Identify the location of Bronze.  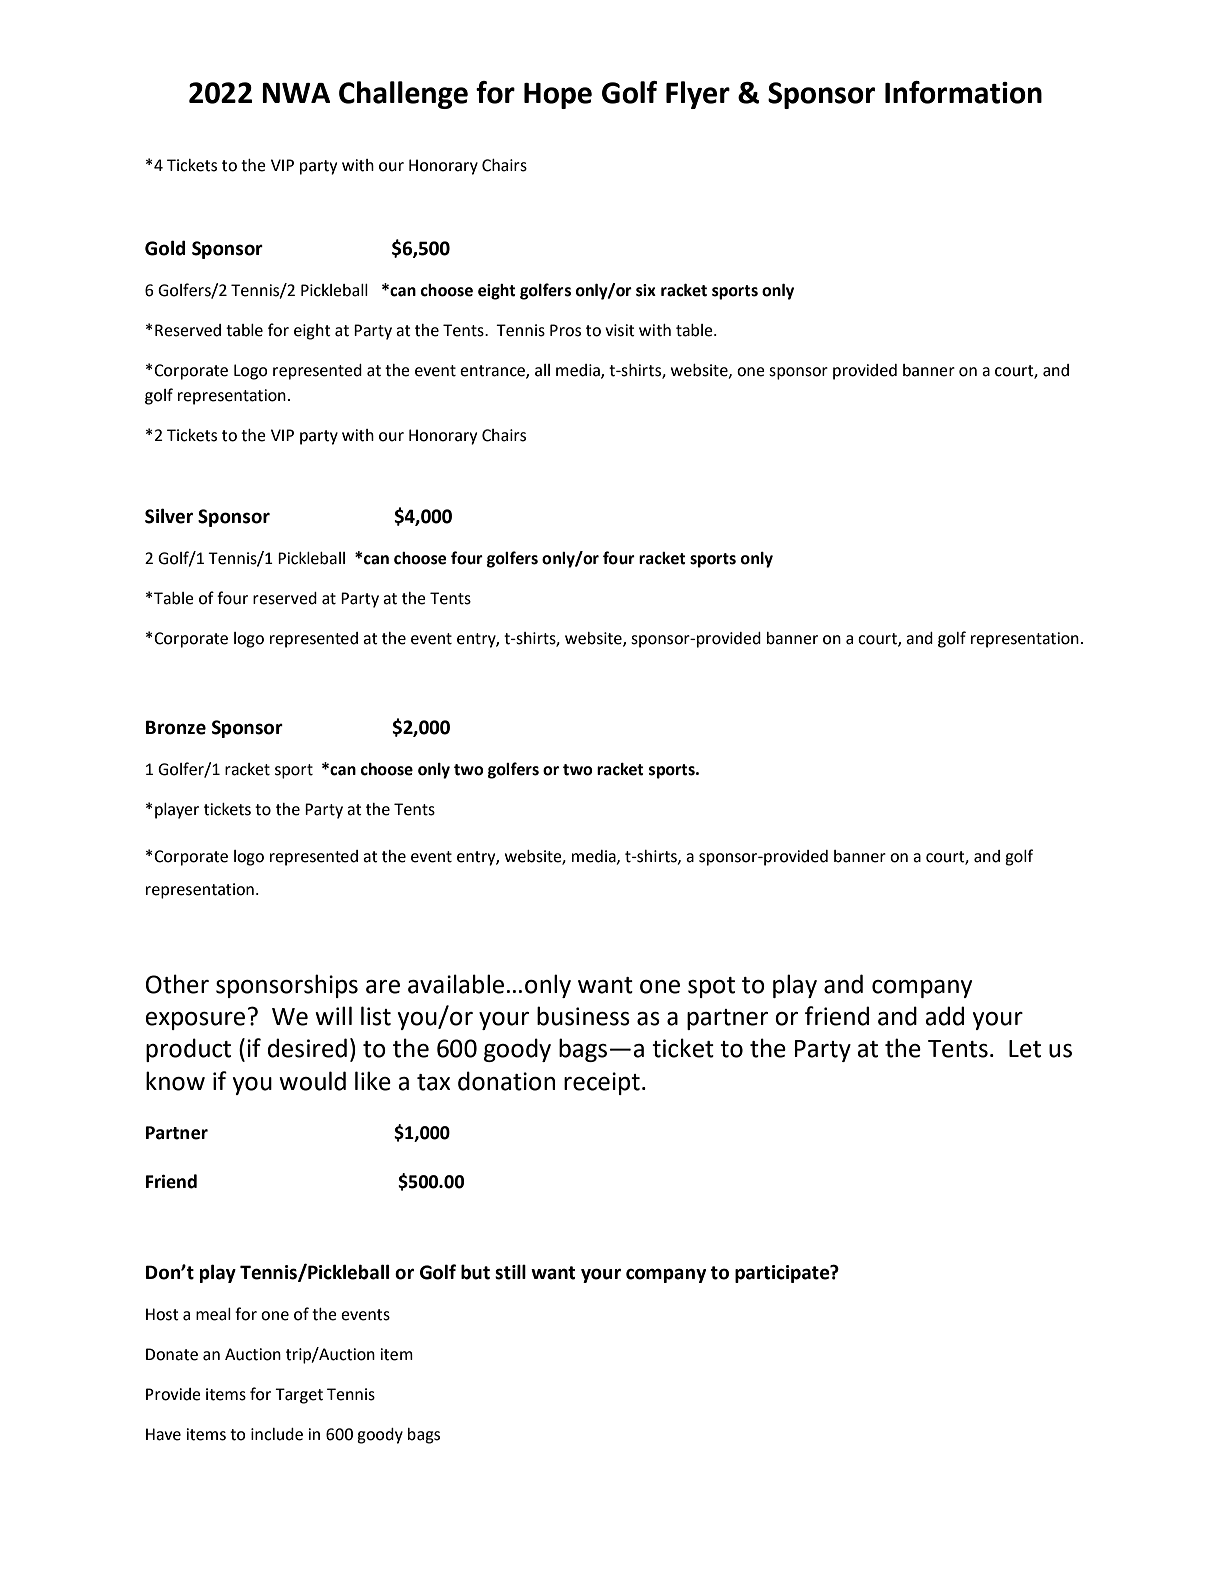
(176, 727).
